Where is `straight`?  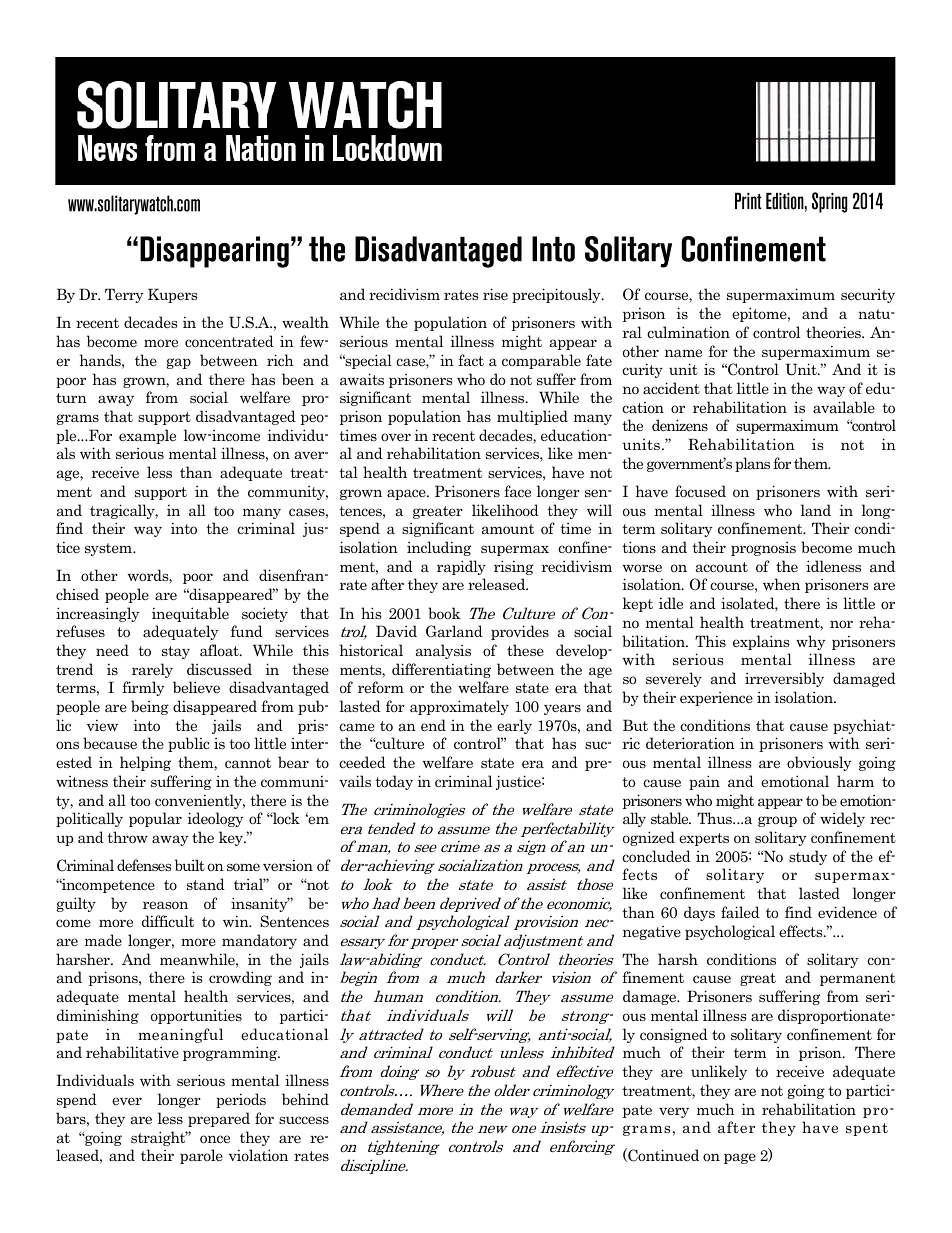
straight is located at coordinates (159, 1138).
